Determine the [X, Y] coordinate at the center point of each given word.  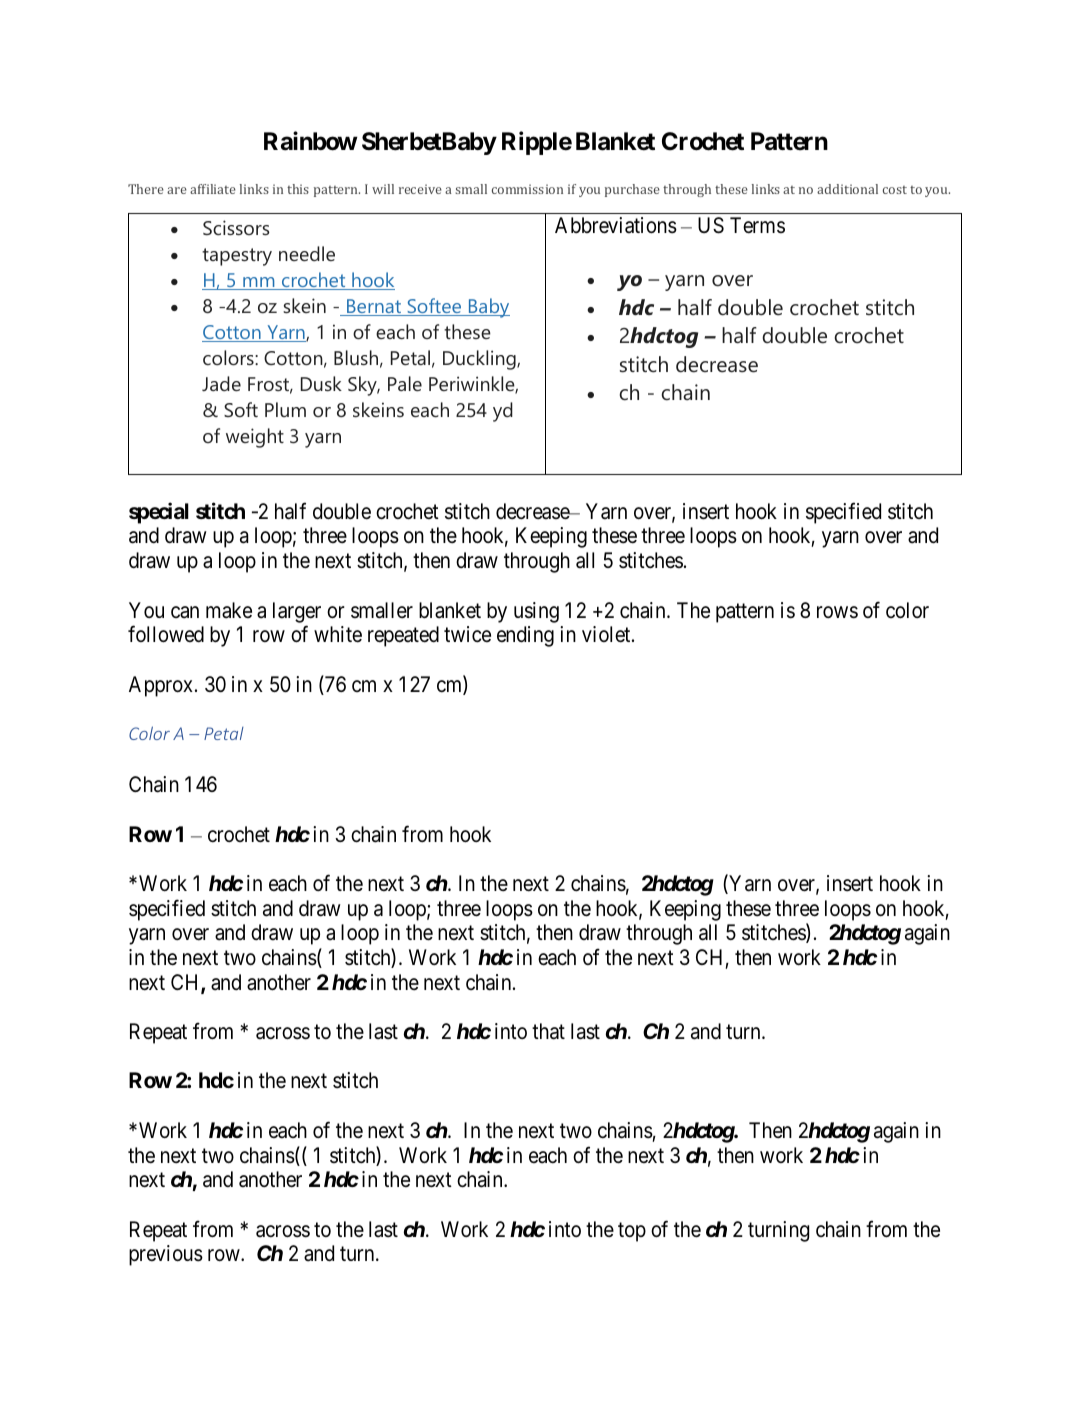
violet [607, 634]
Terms [757, 225]
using [536, 612]
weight [255, 438]
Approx [161, 686]
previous [166, 1255]
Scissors [236, 227]
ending [525, 636]
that [548, 1031]
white [338, 634]
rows [837, 612]
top [632, 1232]
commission [527, 189]
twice [467, 634]
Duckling [480, 360]
